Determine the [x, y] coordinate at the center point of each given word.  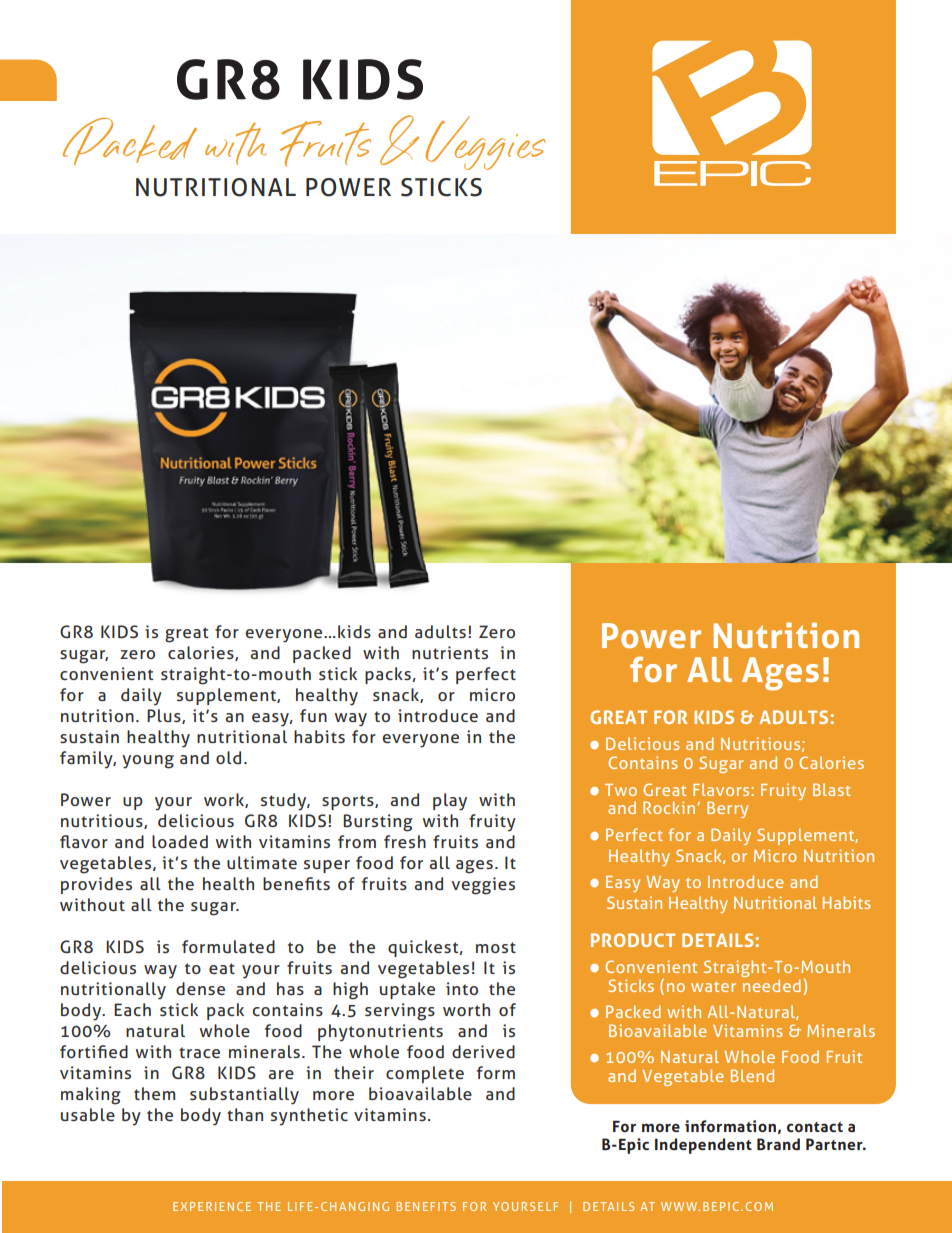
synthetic [309, 1117]
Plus [165, 716]
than [245, 1114]
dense [200, 988]
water [713, 986]
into [462, 988]
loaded [180, 841]
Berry [727, 809]
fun [313, 715]
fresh [405, 841]
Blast [832, 789]
